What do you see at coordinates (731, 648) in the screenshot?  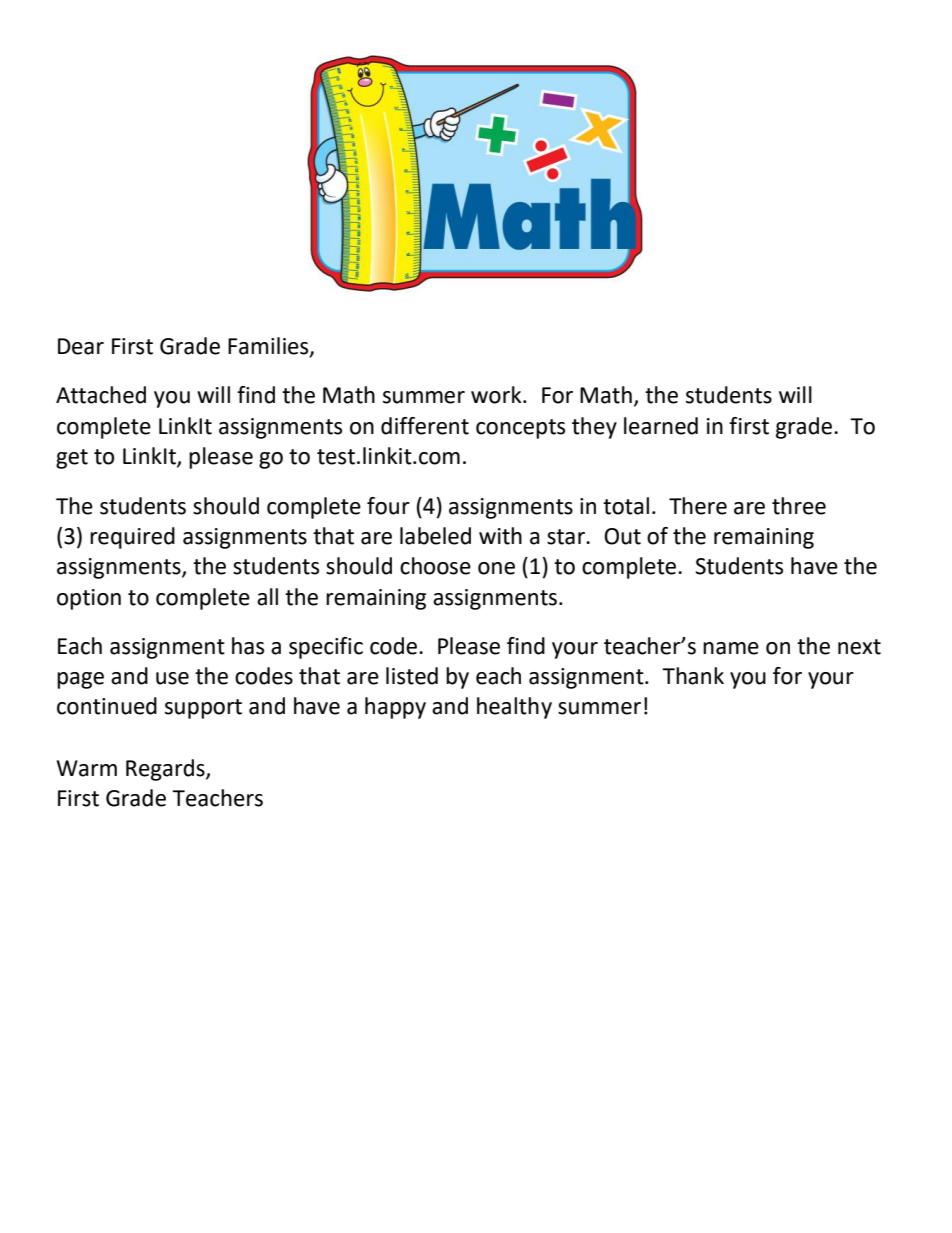 I see `name` at bounding box center [731, 648].
